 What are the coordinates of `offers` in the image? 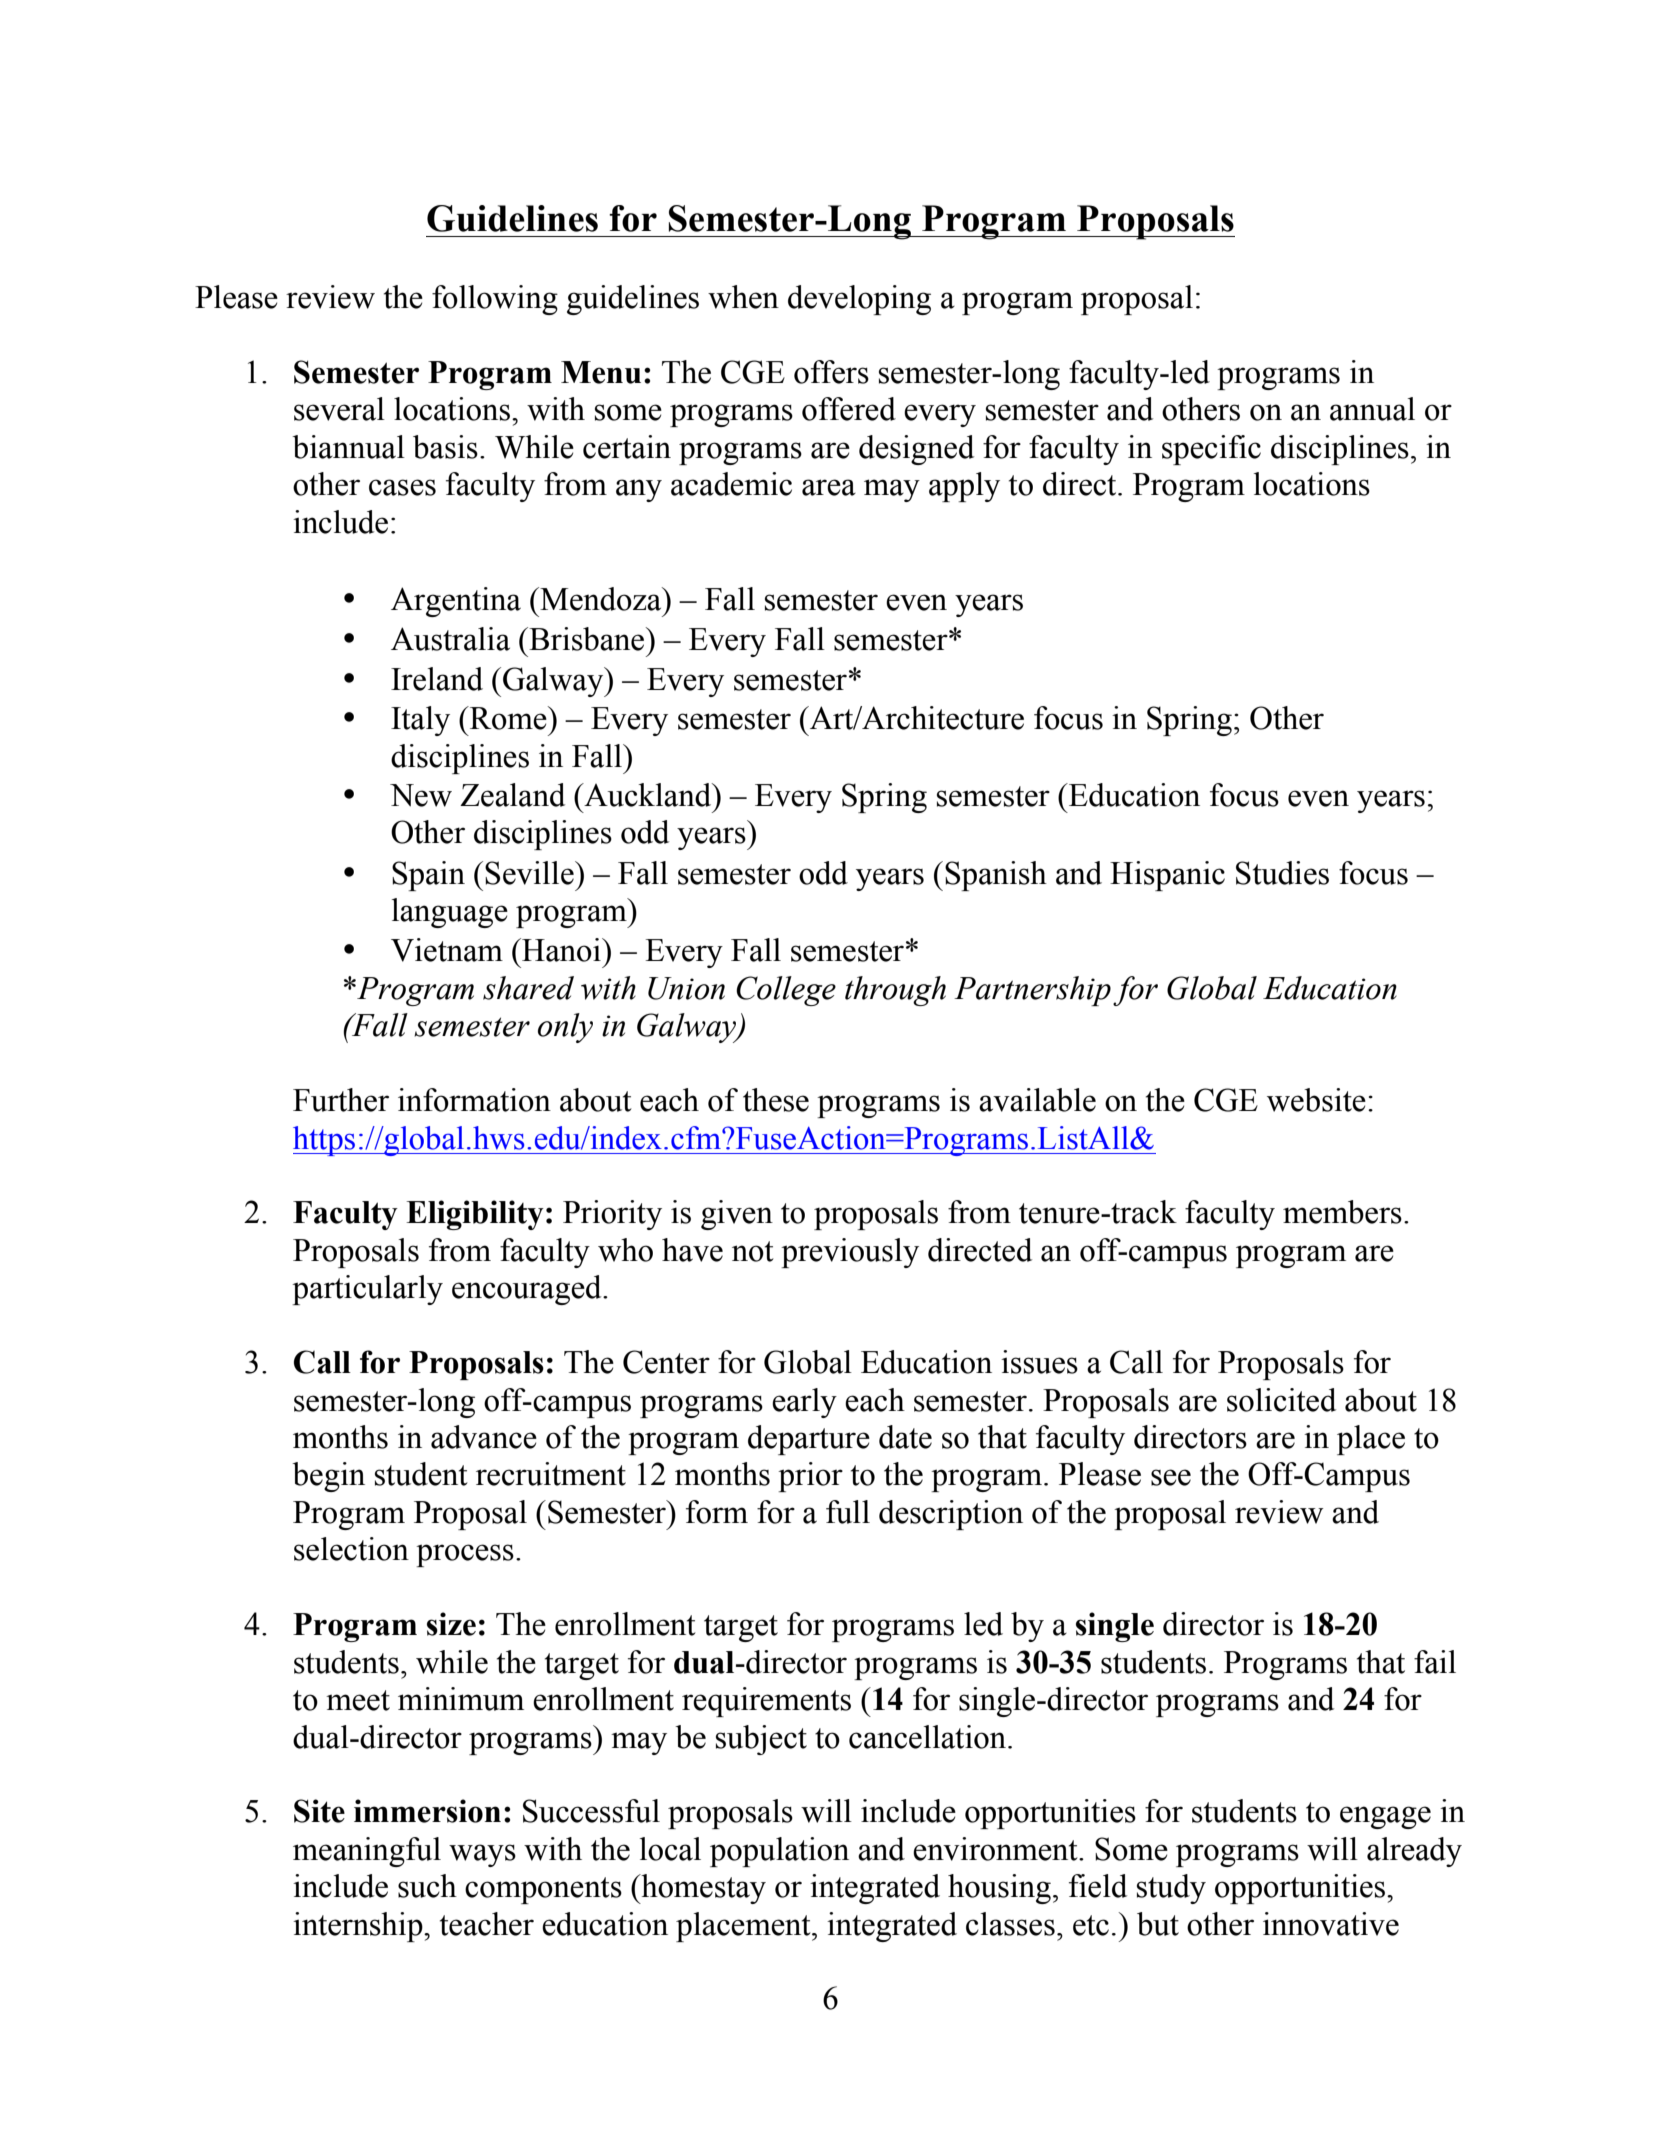 It's located at (831, 372).
